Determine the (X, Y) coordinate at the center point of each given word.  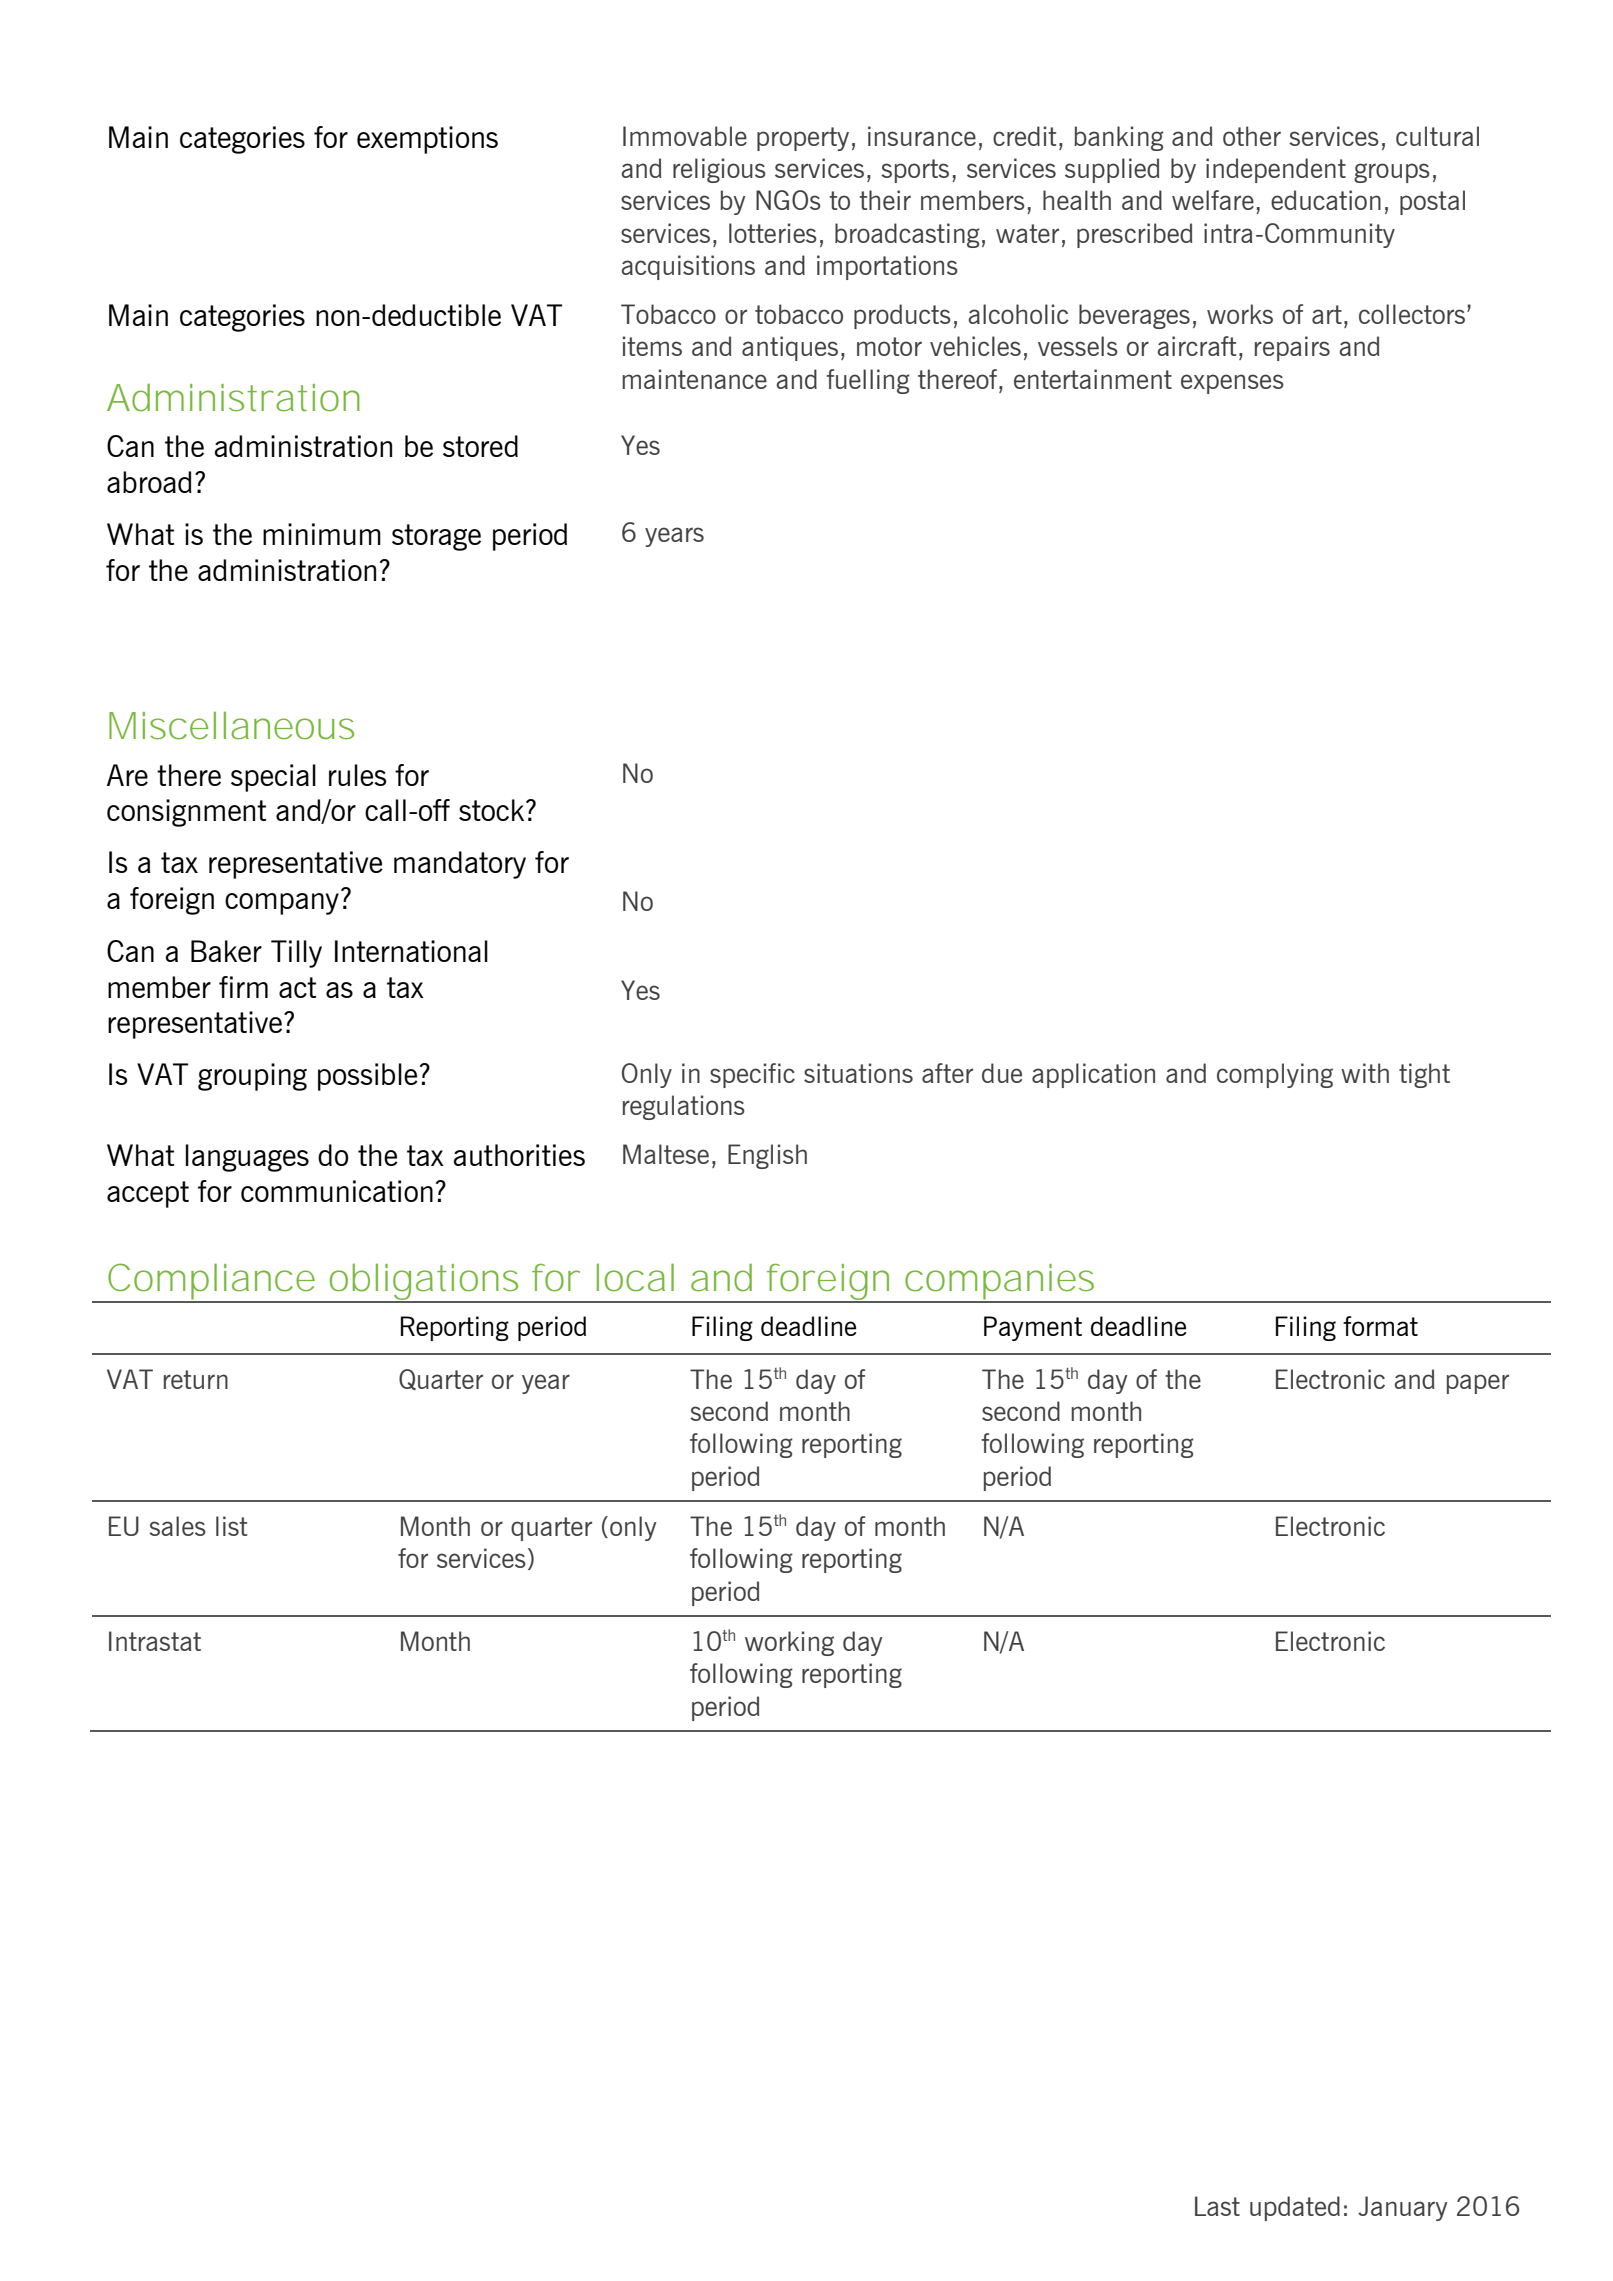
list (231, 1526)
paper (1478, 1384)
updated (1295, 2208)
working (789, 1643)
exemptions (427, 140)
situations (858, 1073)
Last (1217, 2206)
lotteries (773, 233)
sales (177, 1526)
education (1326, 200)
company (282, 904)
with (1365, 1073)
